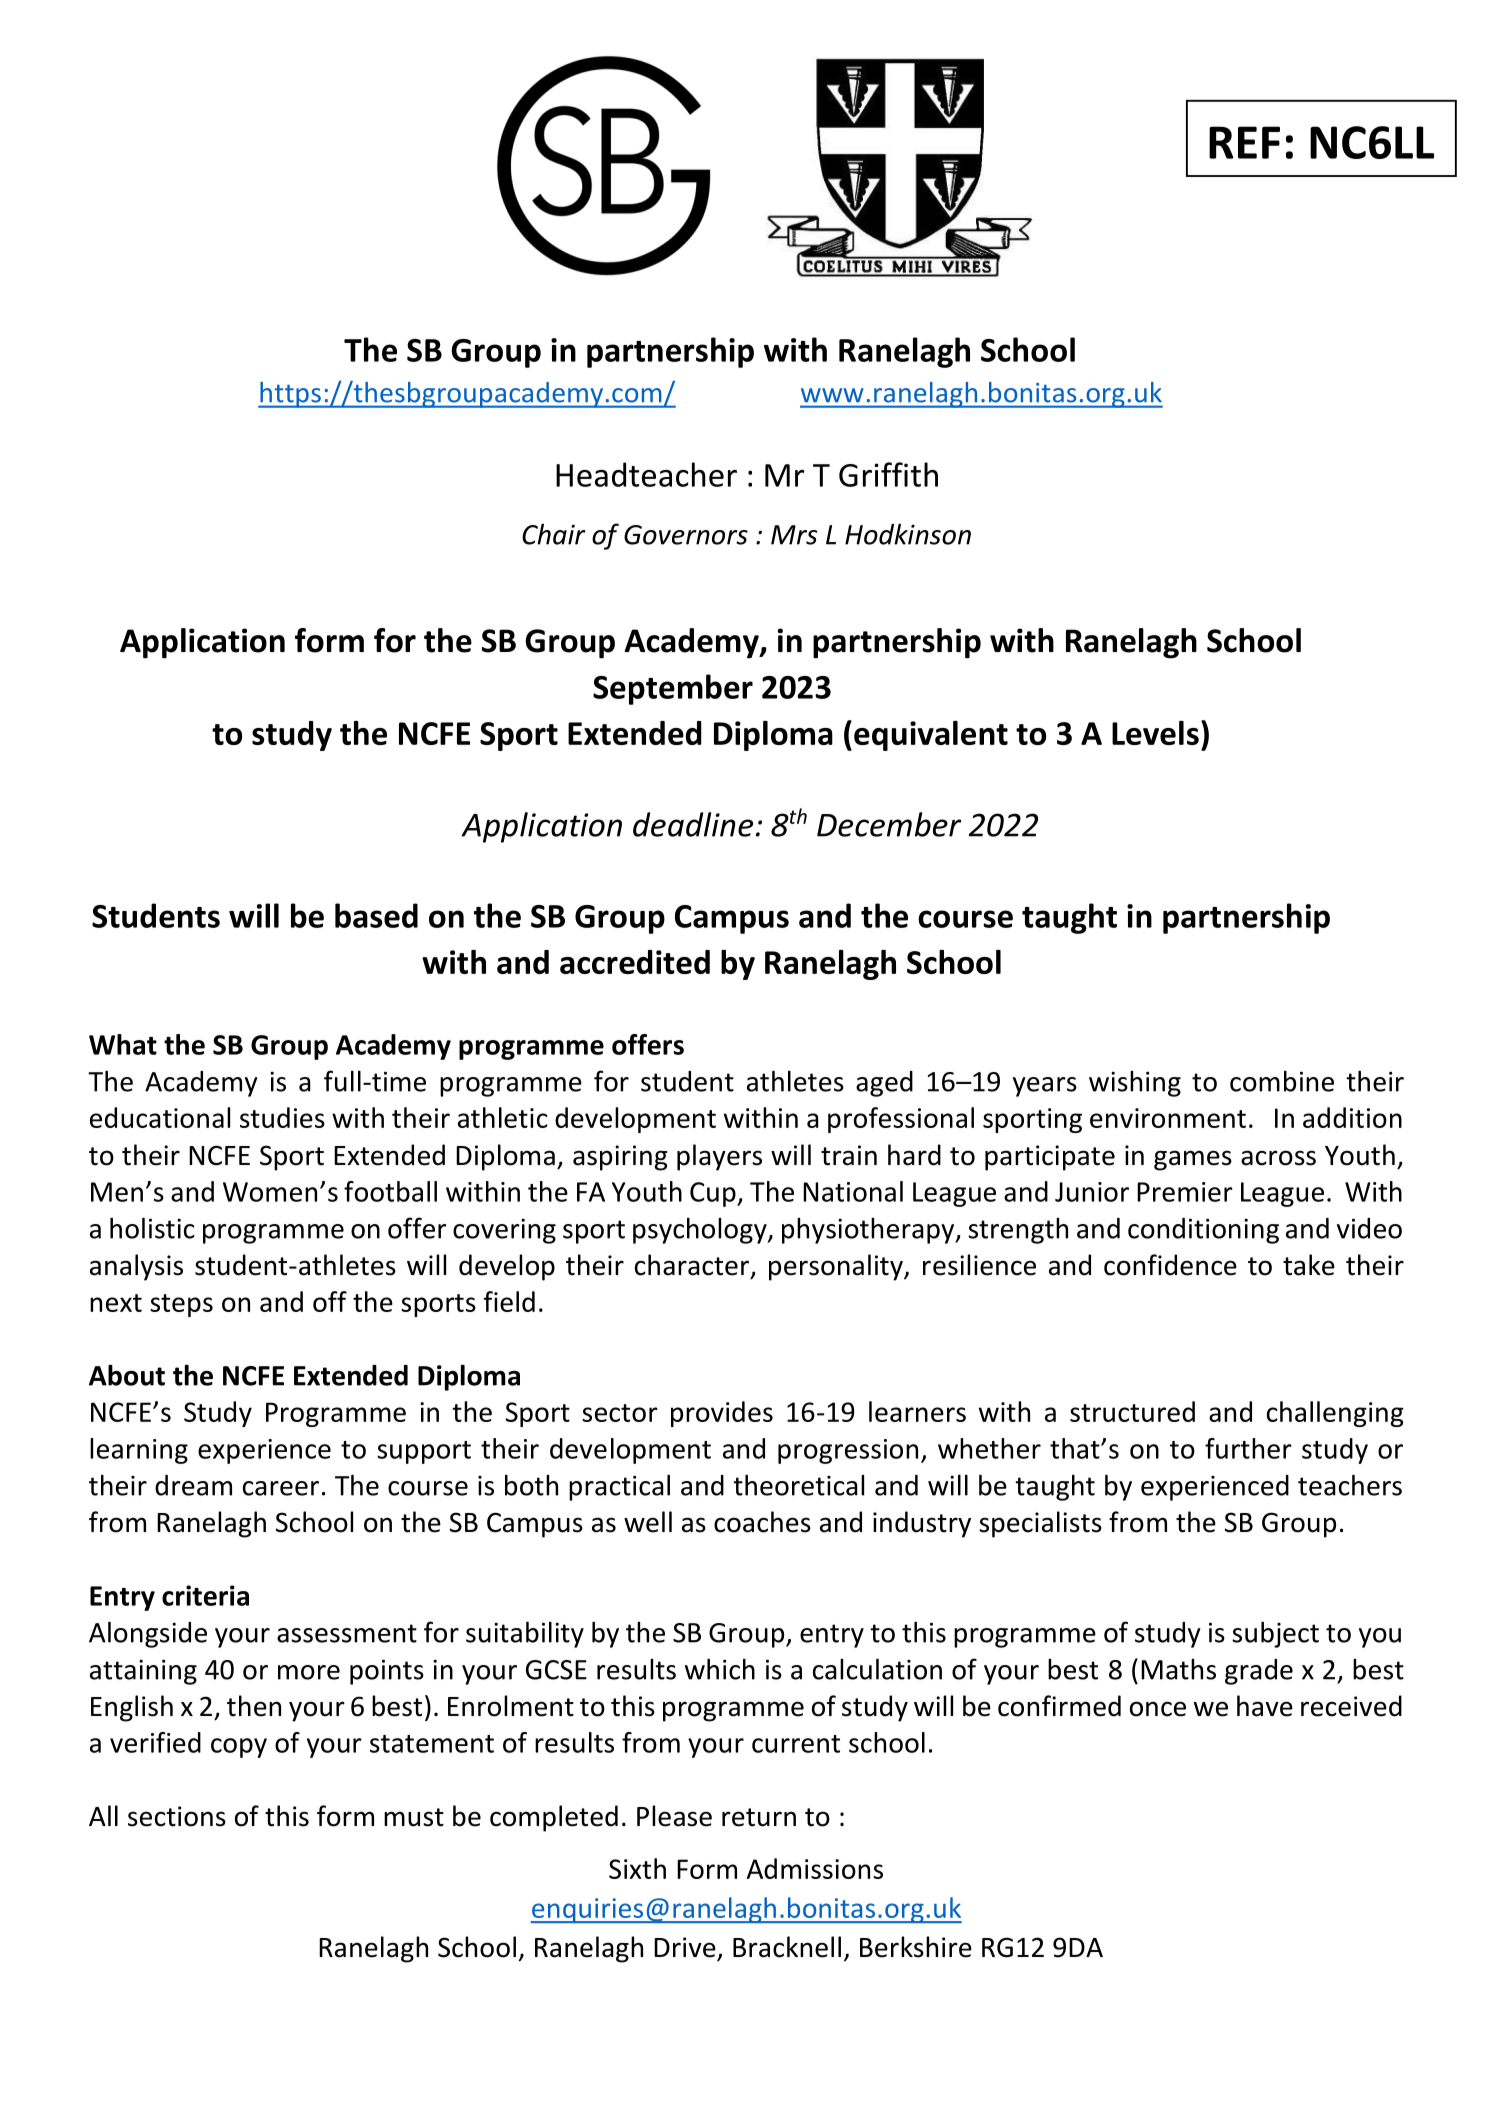 The image size is (1493, 2111). Describe the element at coordinates (1282, 1081) in the screenshot. I see `combine` at that location.
